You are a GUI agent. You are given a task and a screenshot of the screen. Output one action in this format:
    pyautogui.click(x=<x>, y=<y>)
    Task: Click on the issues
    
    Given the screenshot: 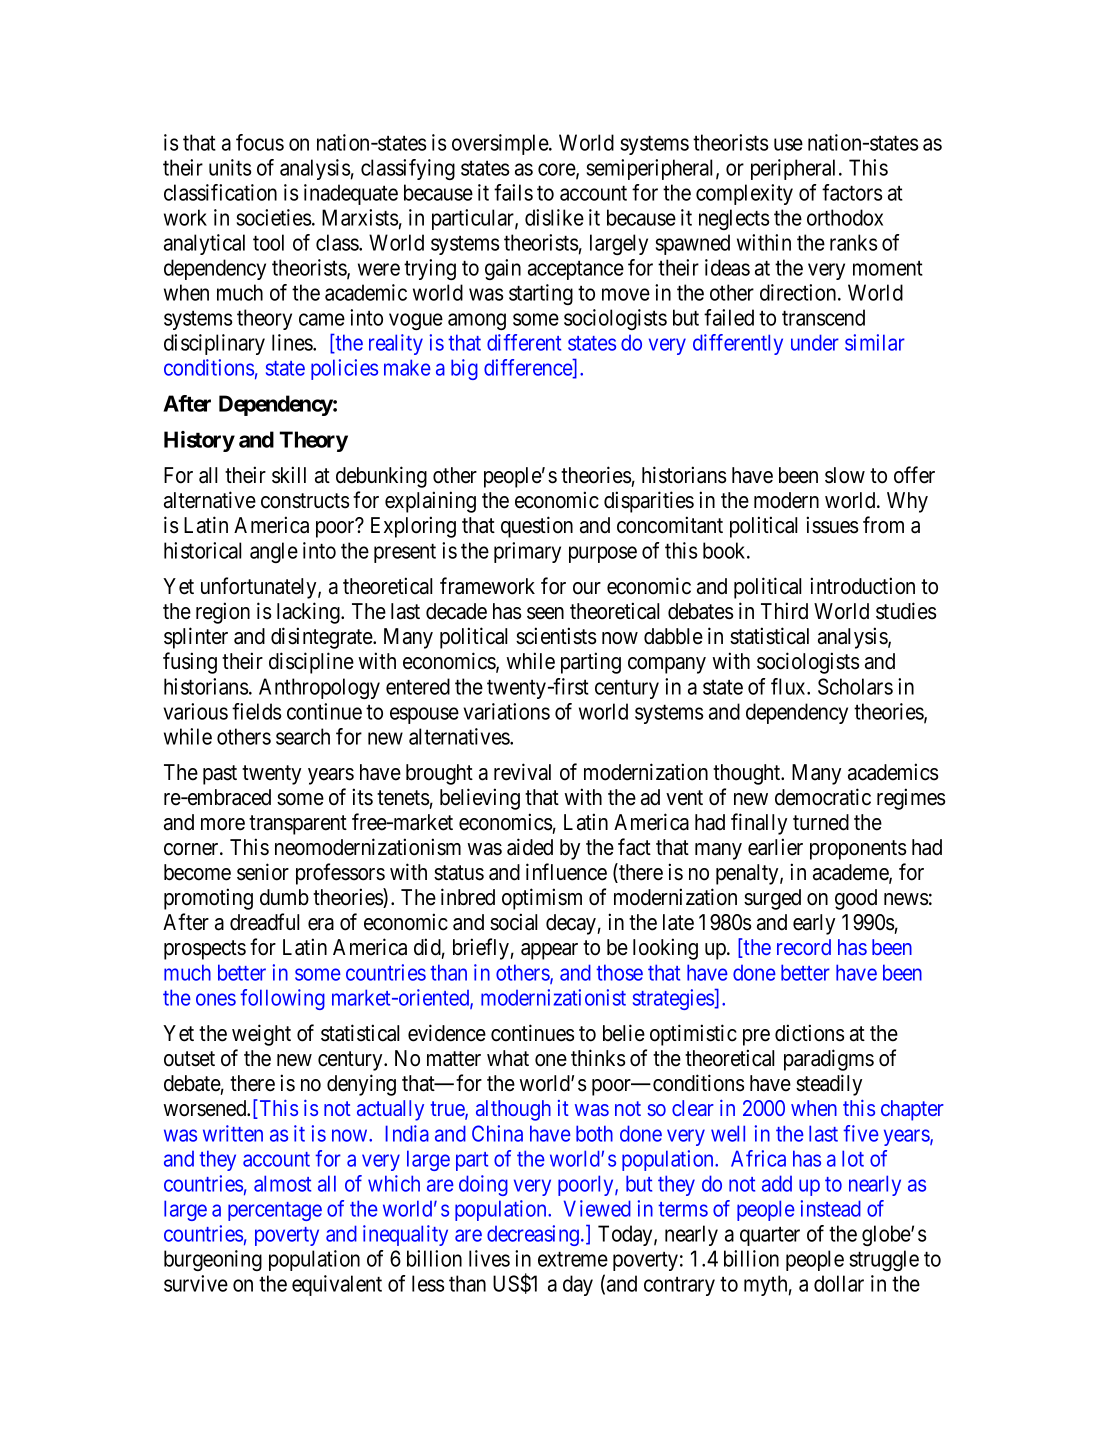 What is the action you would take?
    pyautogui.click(x=832, y=525)
